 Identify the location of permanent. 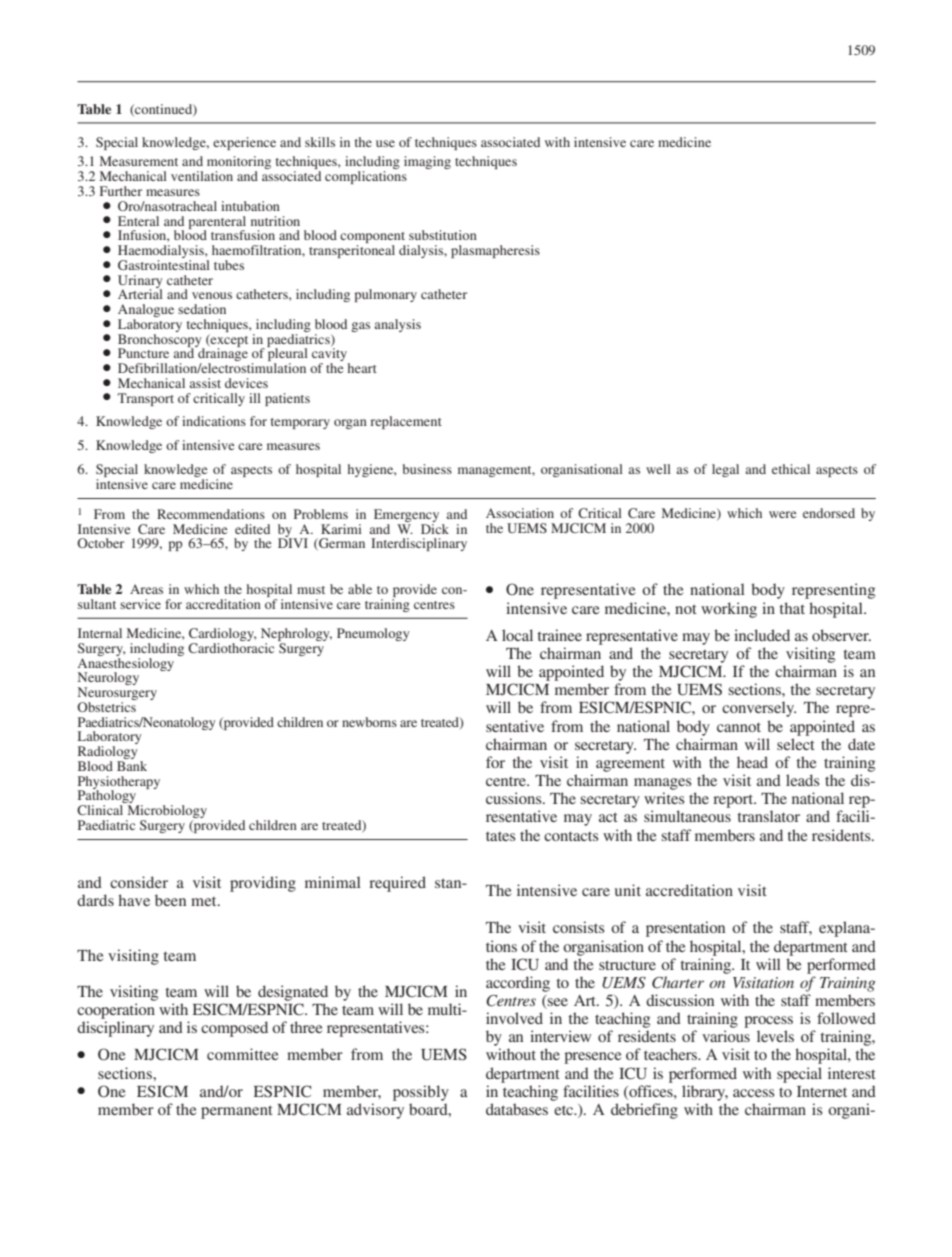
(237, 1112).
